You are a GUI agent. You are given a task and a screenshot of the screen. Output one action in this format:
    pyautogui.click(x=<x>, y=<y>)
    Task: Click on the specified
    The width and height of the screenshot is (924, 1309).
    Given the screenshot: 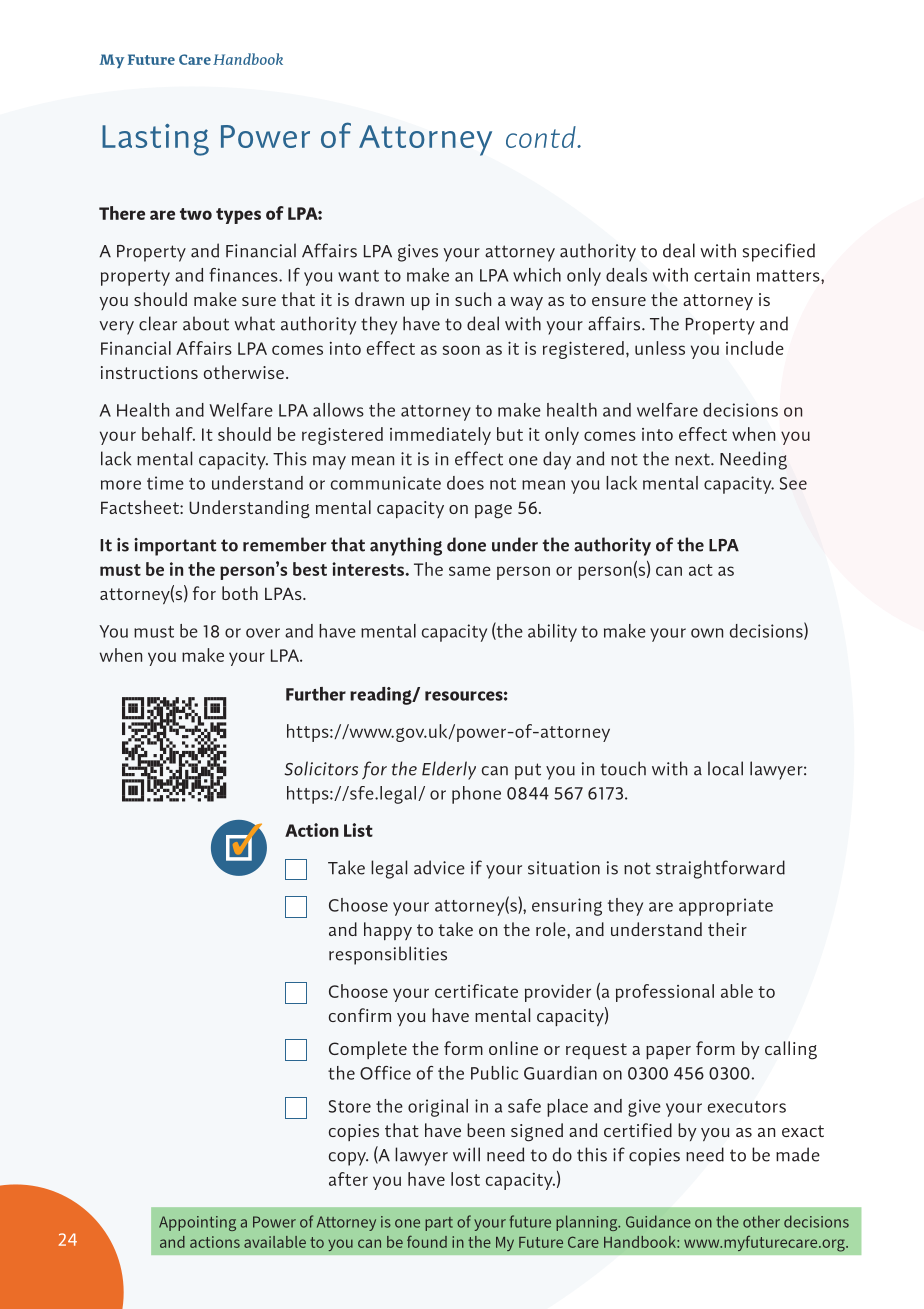 What is the action you would take?
    pyautogui.click(x=779, y=252)
